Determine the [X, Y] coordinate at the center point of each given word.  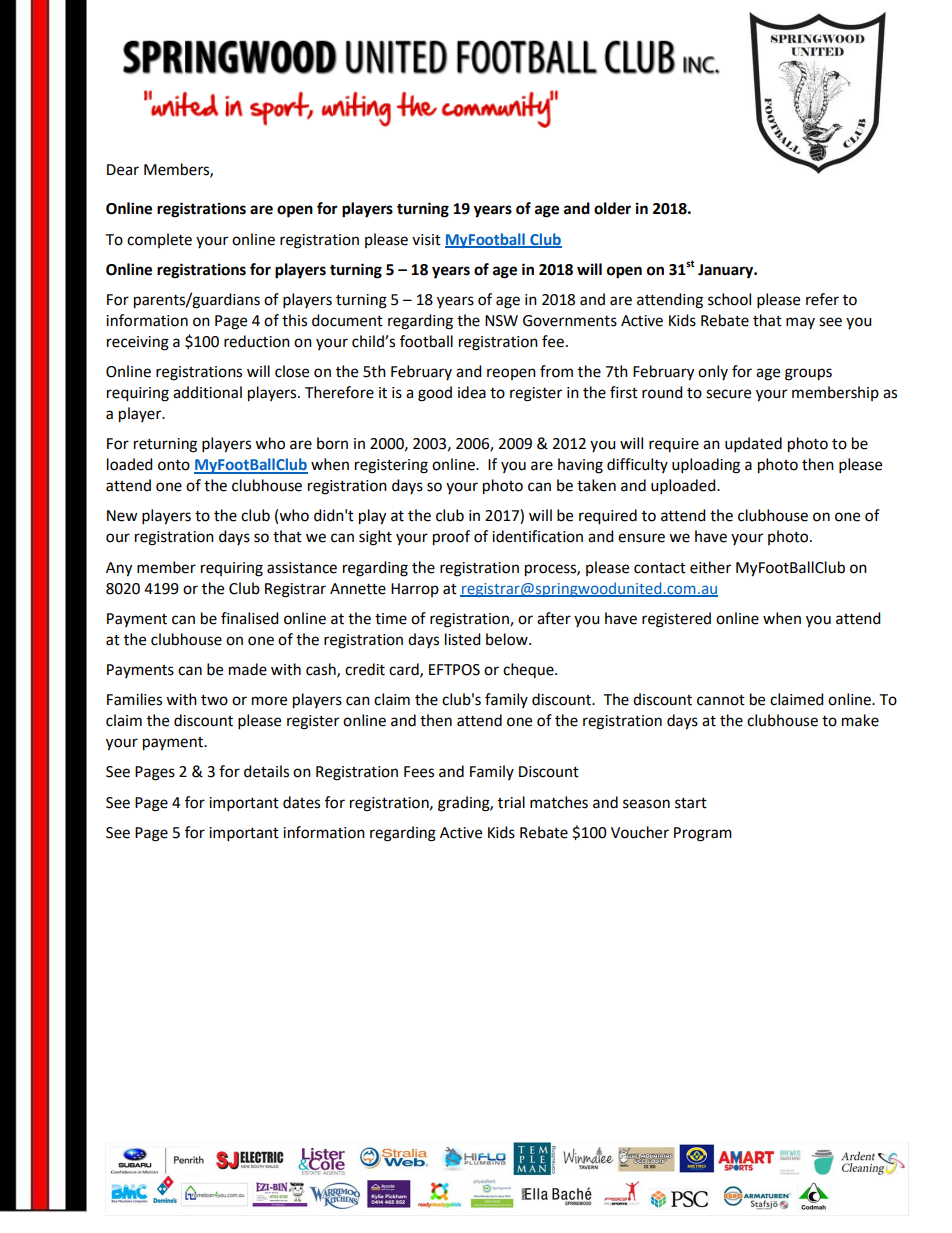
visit [426, 240]
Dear [123, 170]
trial [511, 802]
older [612, 208]
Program [703, 834]
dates [301, 802]
